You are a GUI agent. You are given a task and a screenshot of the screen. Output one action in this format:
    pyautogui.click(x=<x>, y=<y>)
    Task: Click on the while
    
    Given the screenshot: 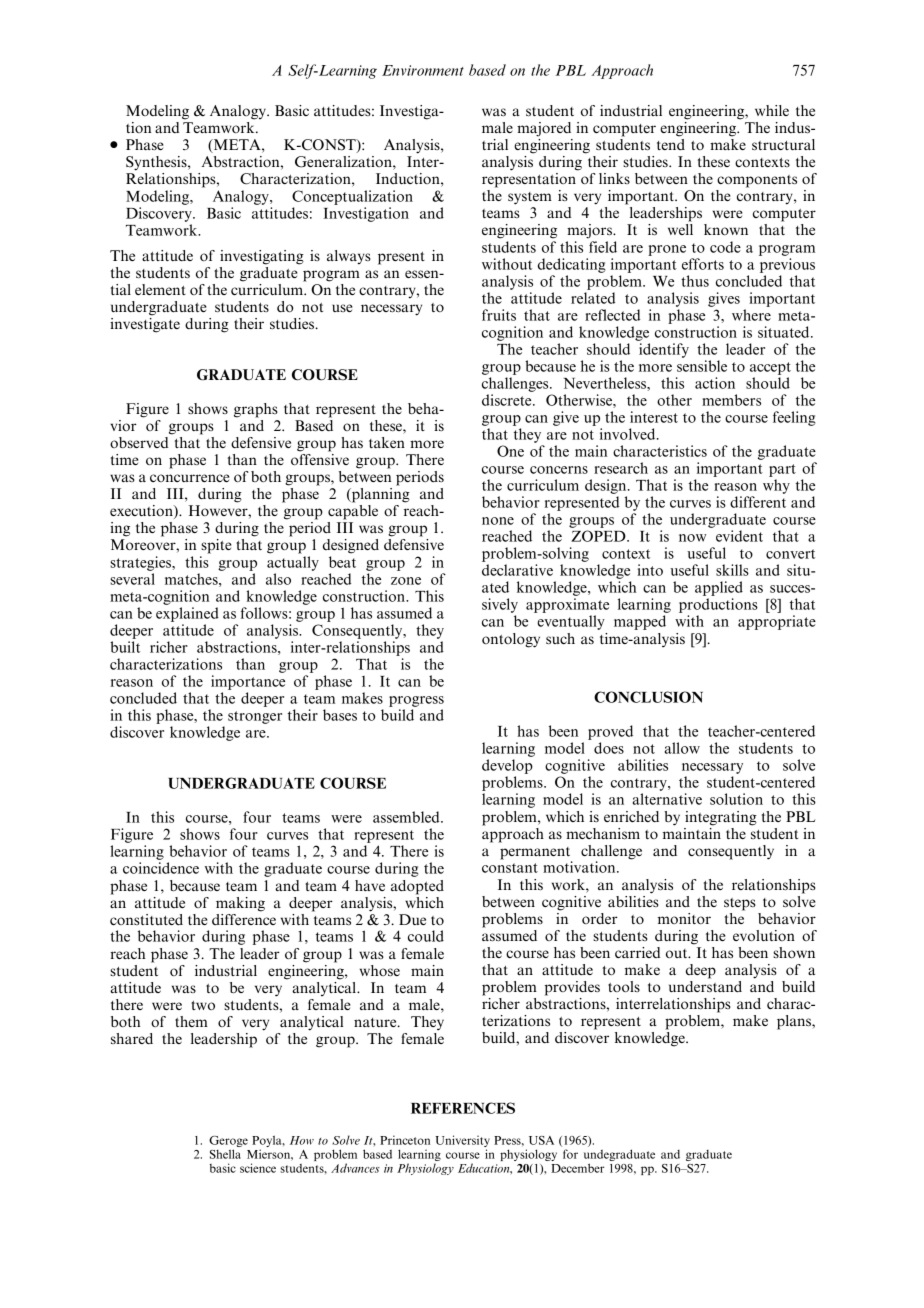 What is the action you would take?
    pyautogui.click(x=772, y=110)
